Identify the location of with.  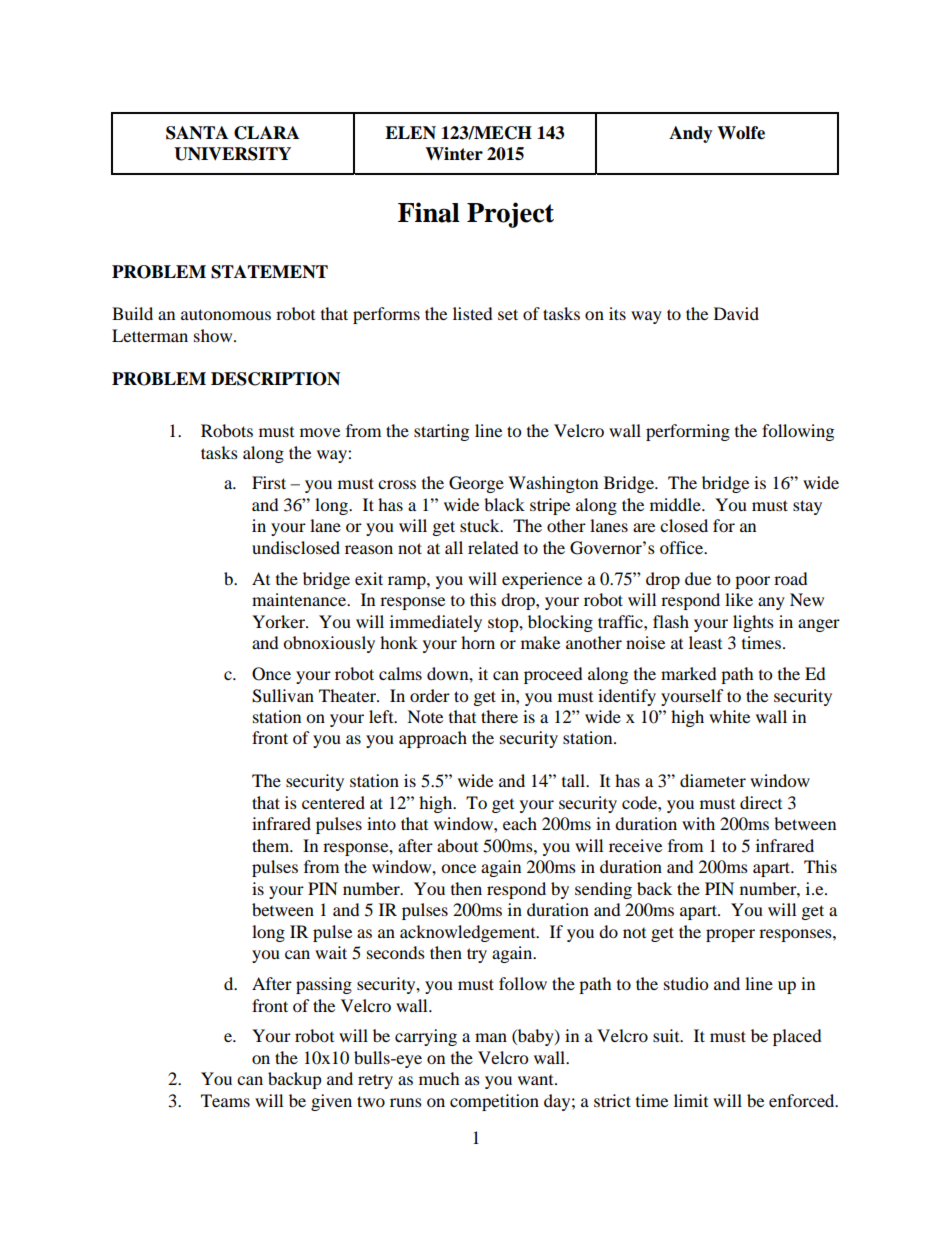
(698, 823).
